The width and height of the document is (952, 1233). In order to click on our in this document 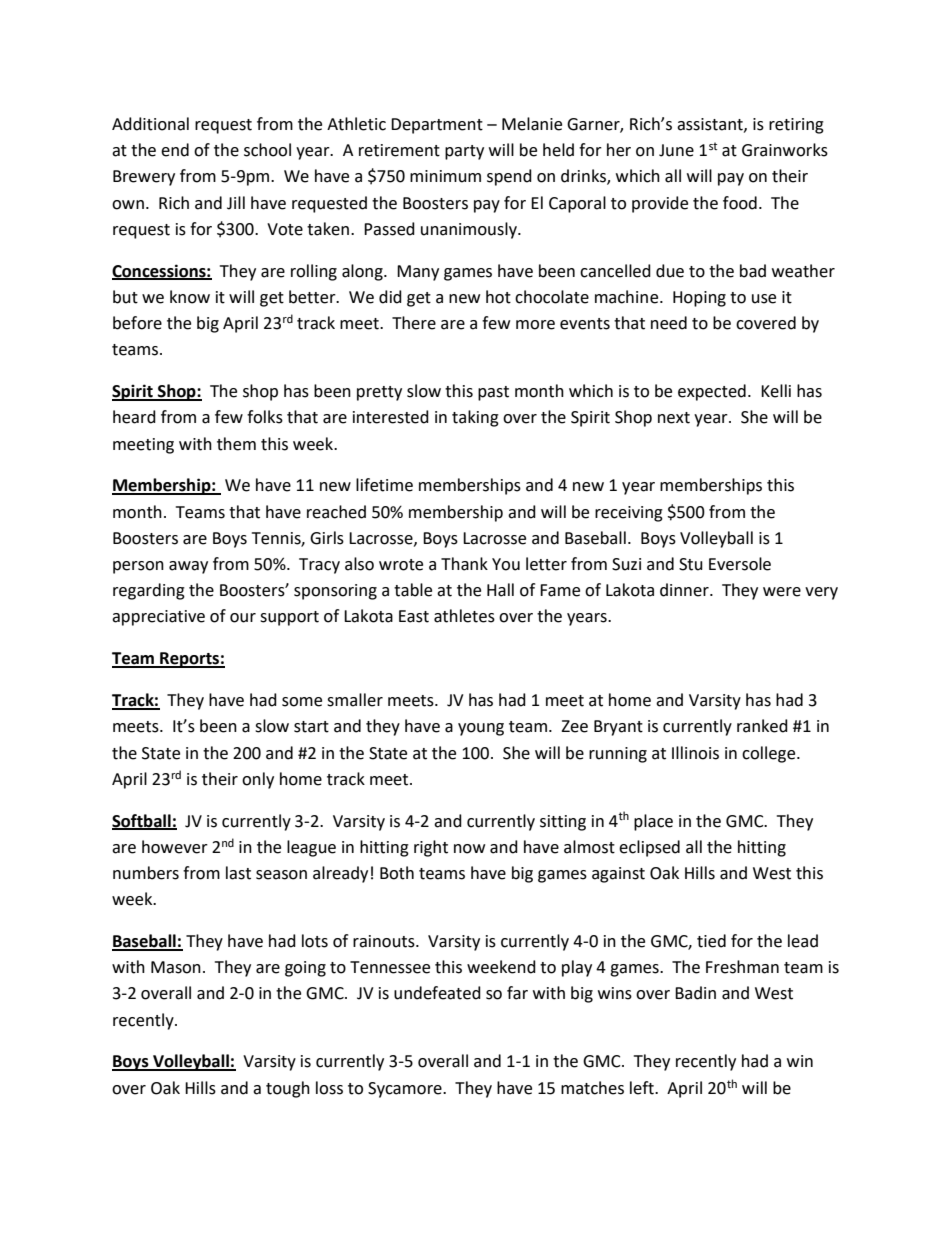, I will do `click(243, 618)`.
